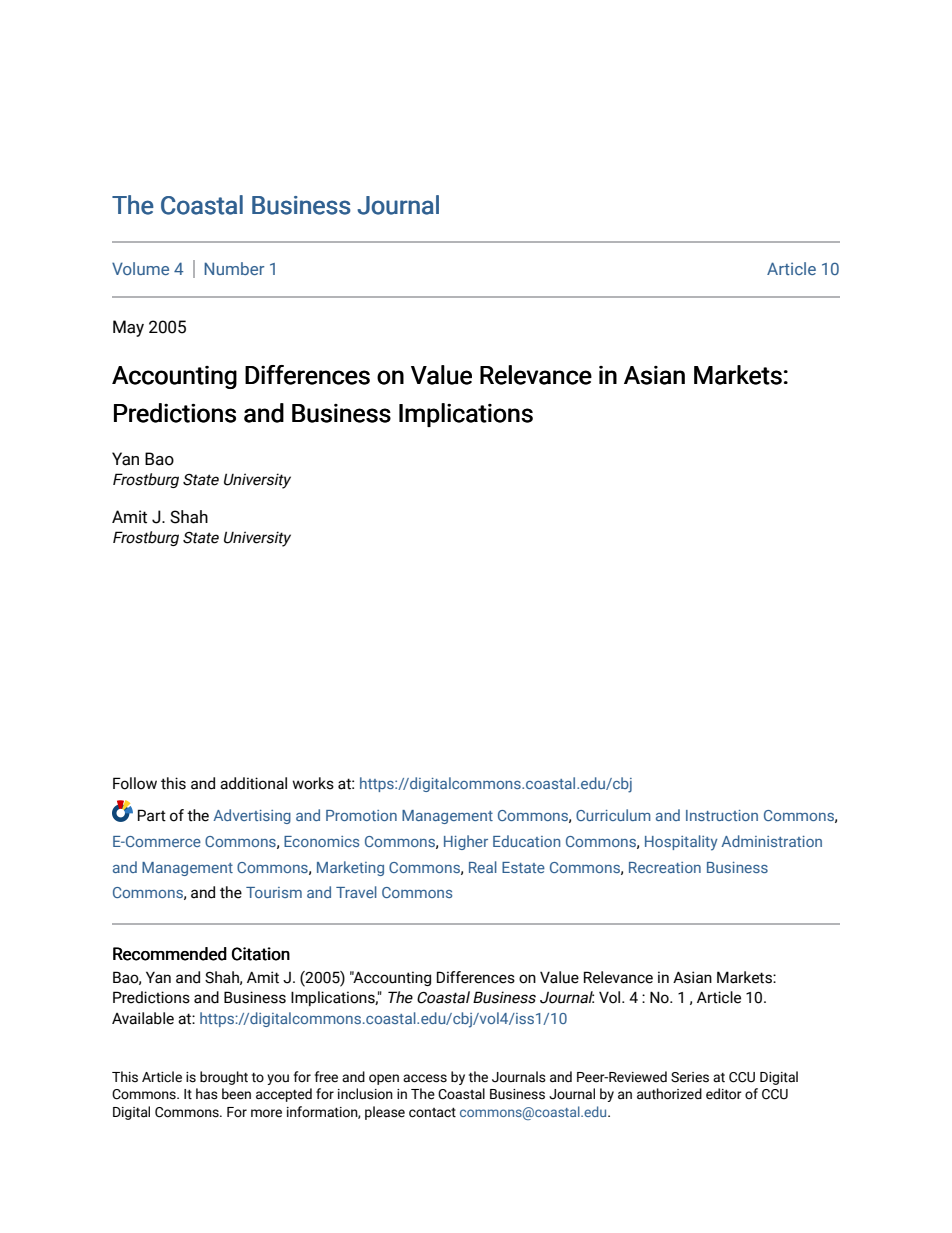 This image has height=1233, width=952. What do you see at coordinates (140, 268) in the image?
I see `Volume` at bounding box center [140, 268].
